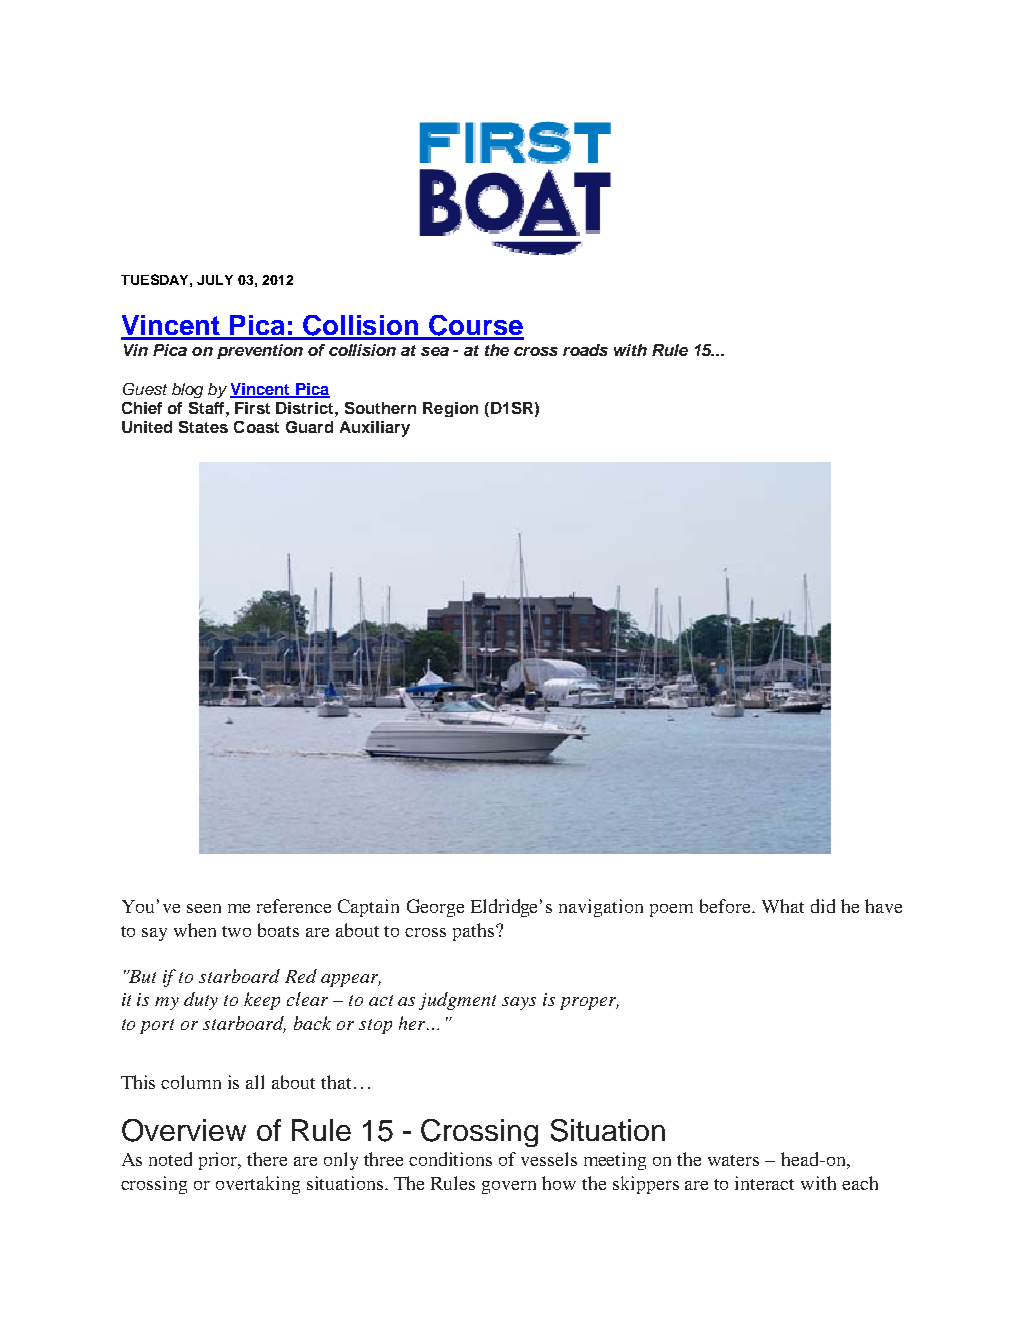 This document has height=1333, width=1030. Describe the element at coordinates (435, 351) in the document. I see `sea` at that location.
